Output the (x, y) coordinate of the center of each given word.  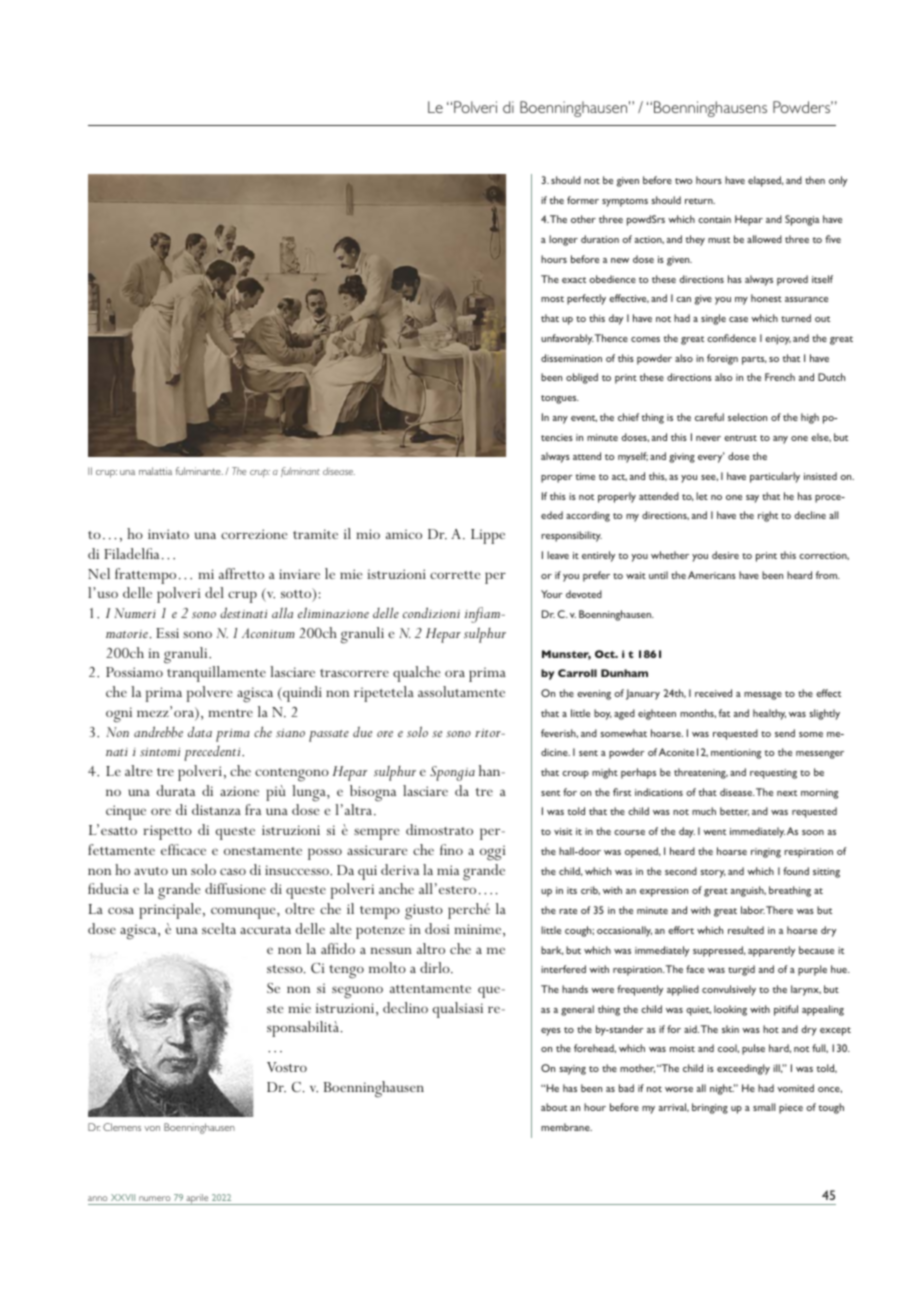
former (583, 200)
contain (714, 219)
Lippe (488, 536)
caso (233, 871)
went (714, 832)
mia (448, 870)
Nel (99, 573)
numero (155, 1198)
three (611, 219)
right (768, 516)
